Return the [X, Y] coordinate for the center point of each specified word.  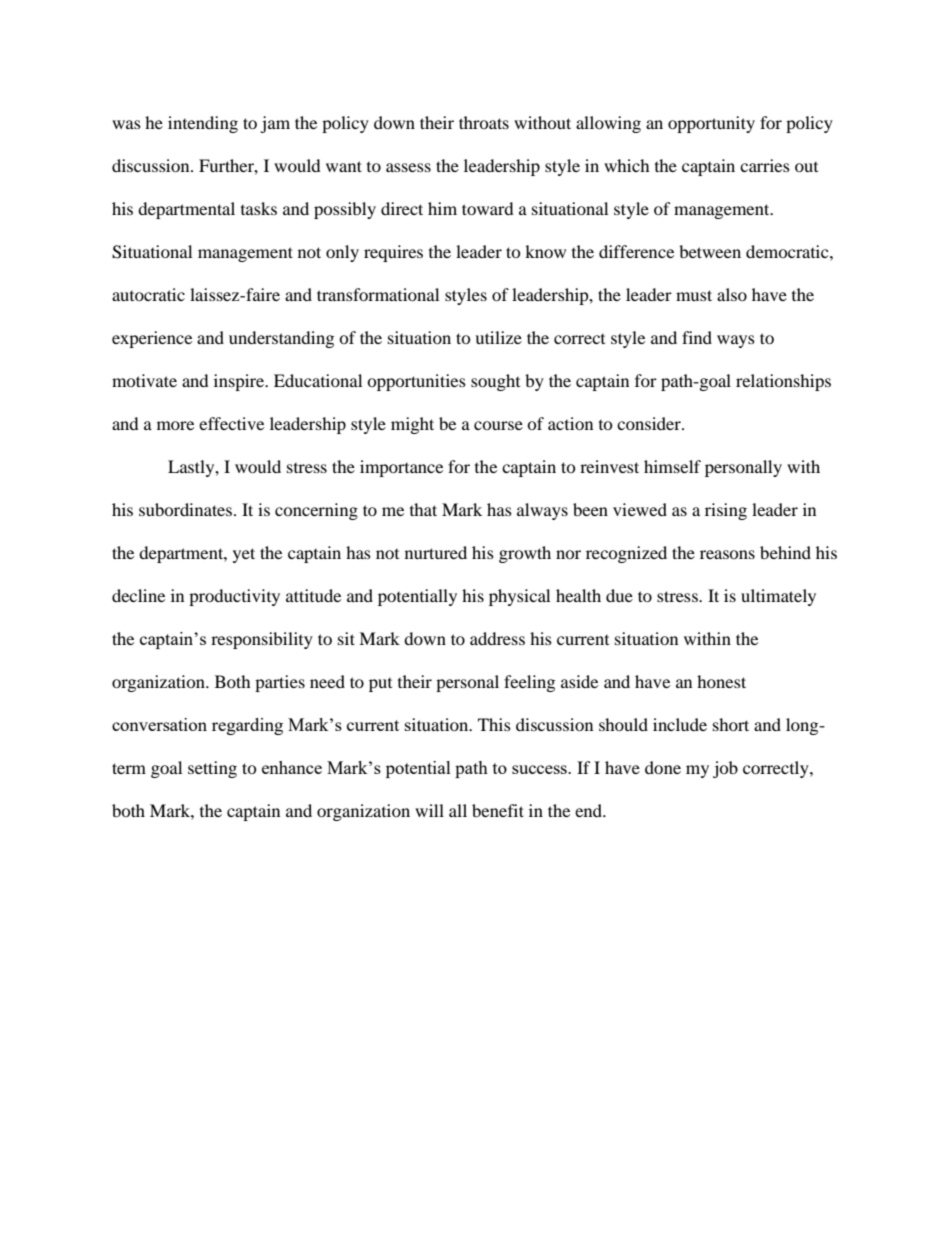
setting [212, 769]
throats [484, 122]
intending [203, 124]
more [175, 425]
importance [401, 468]
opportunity [711, 124]
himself [672, 466]
